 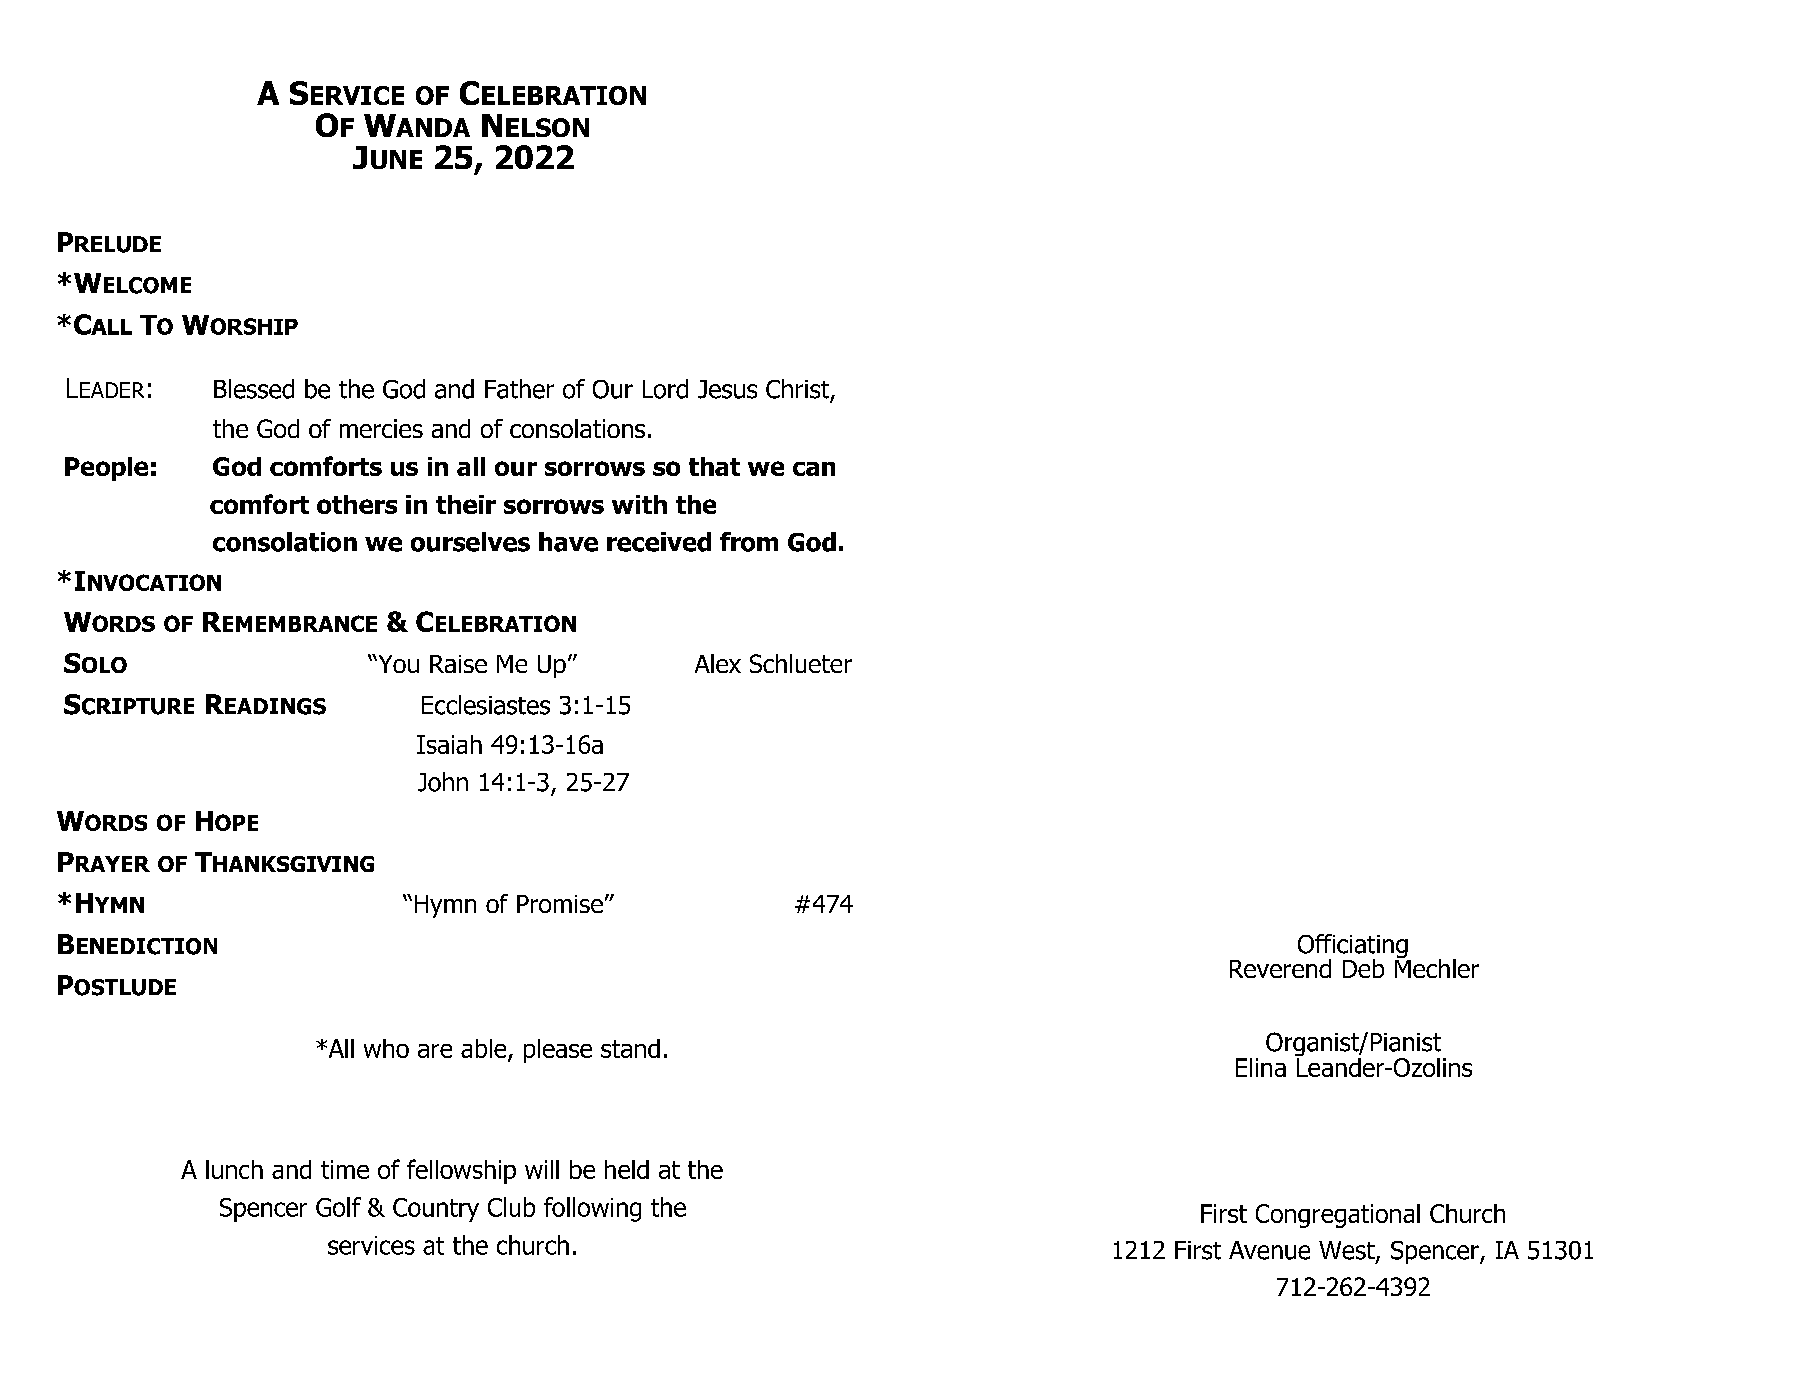 What do you see at coordinates (727, 389) in the screenshot?
I see `Jesus` at bounding box center [727, 389].
